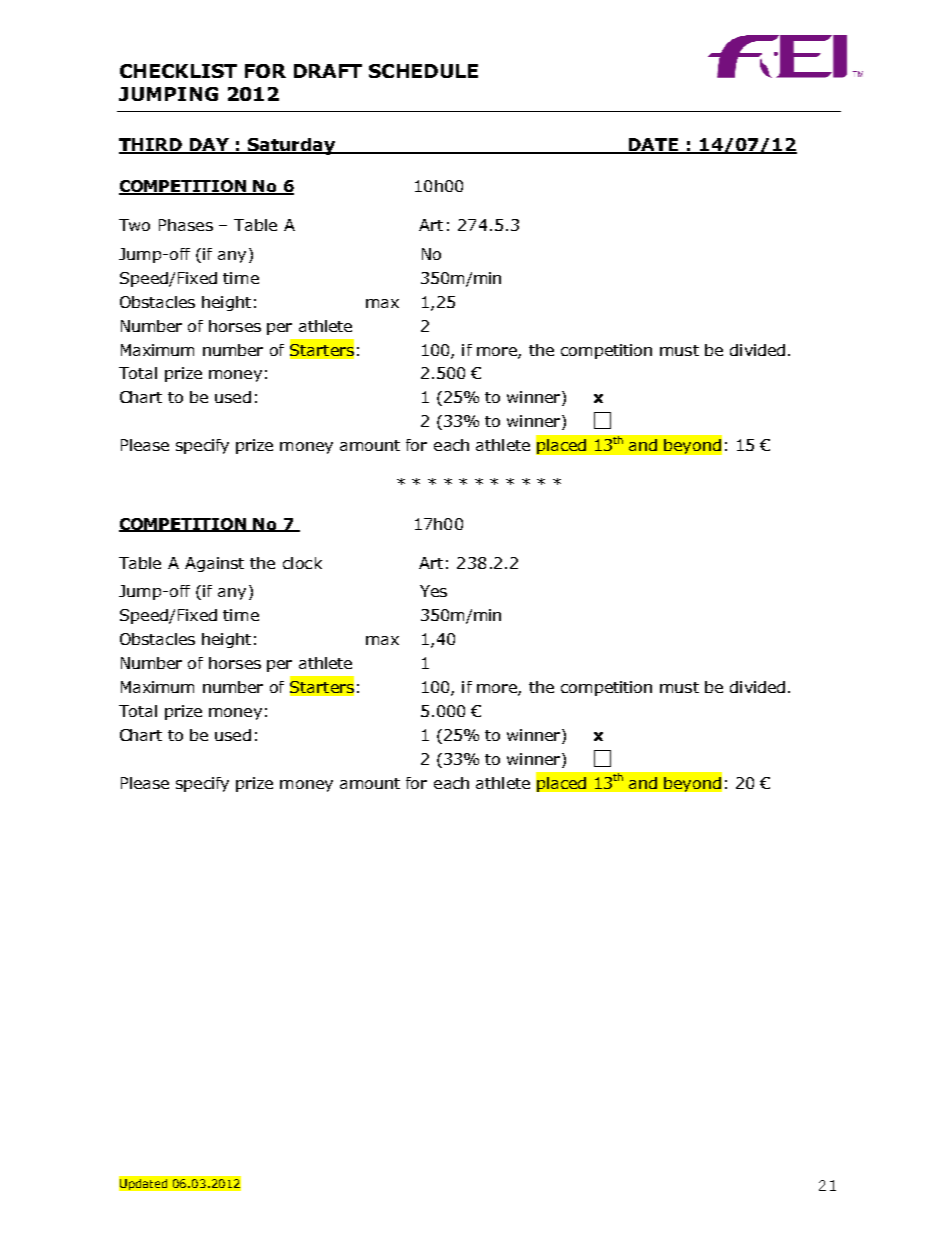 Image resolution: width=952 pixels, height=1233 pixels. What do you see at coordinates (186, 225) in the screenshot?
I see `Phases` at bounding box center [186, 225].
